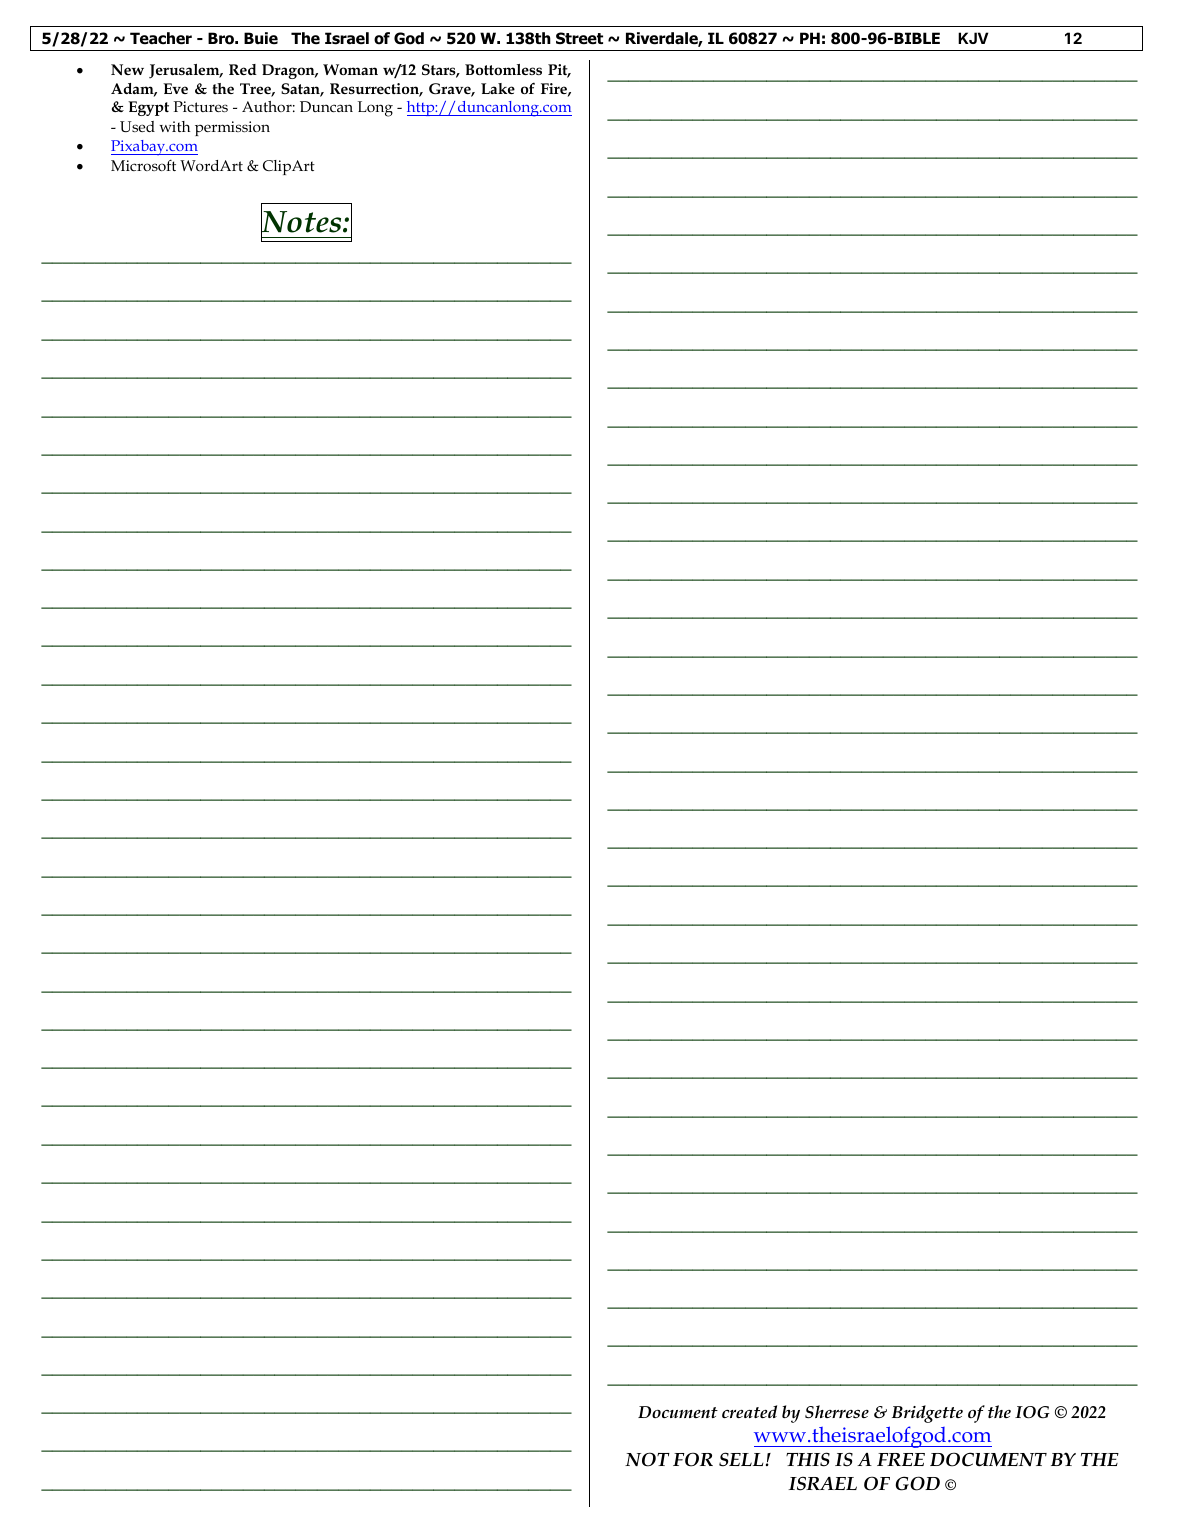 The width and height of the screenshot is (1179, 1526). Describe the element at coordinates (741, 1459) in the screenshot. I see `SELL` at that location.
